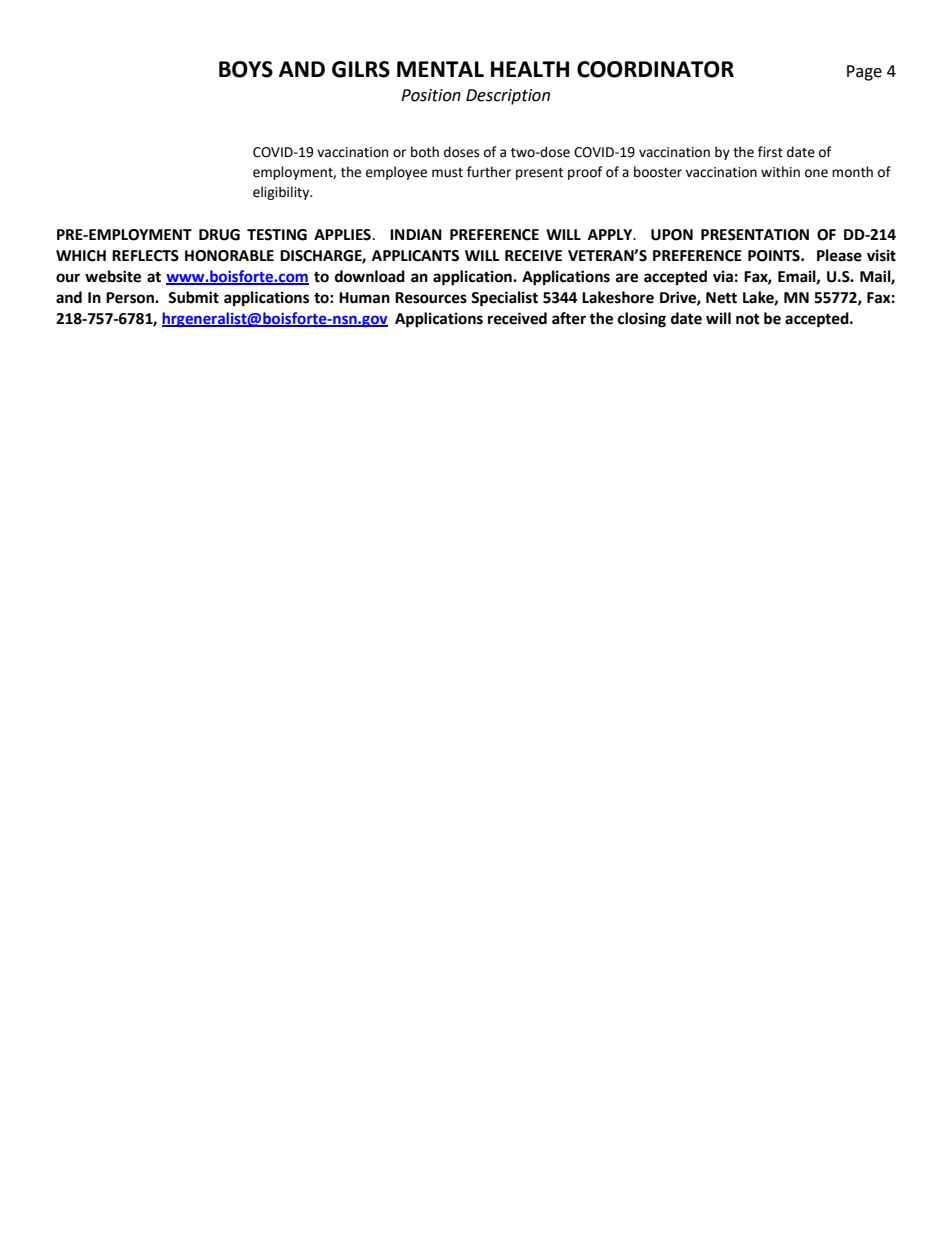  I want to click on first, so click(770, 152).
